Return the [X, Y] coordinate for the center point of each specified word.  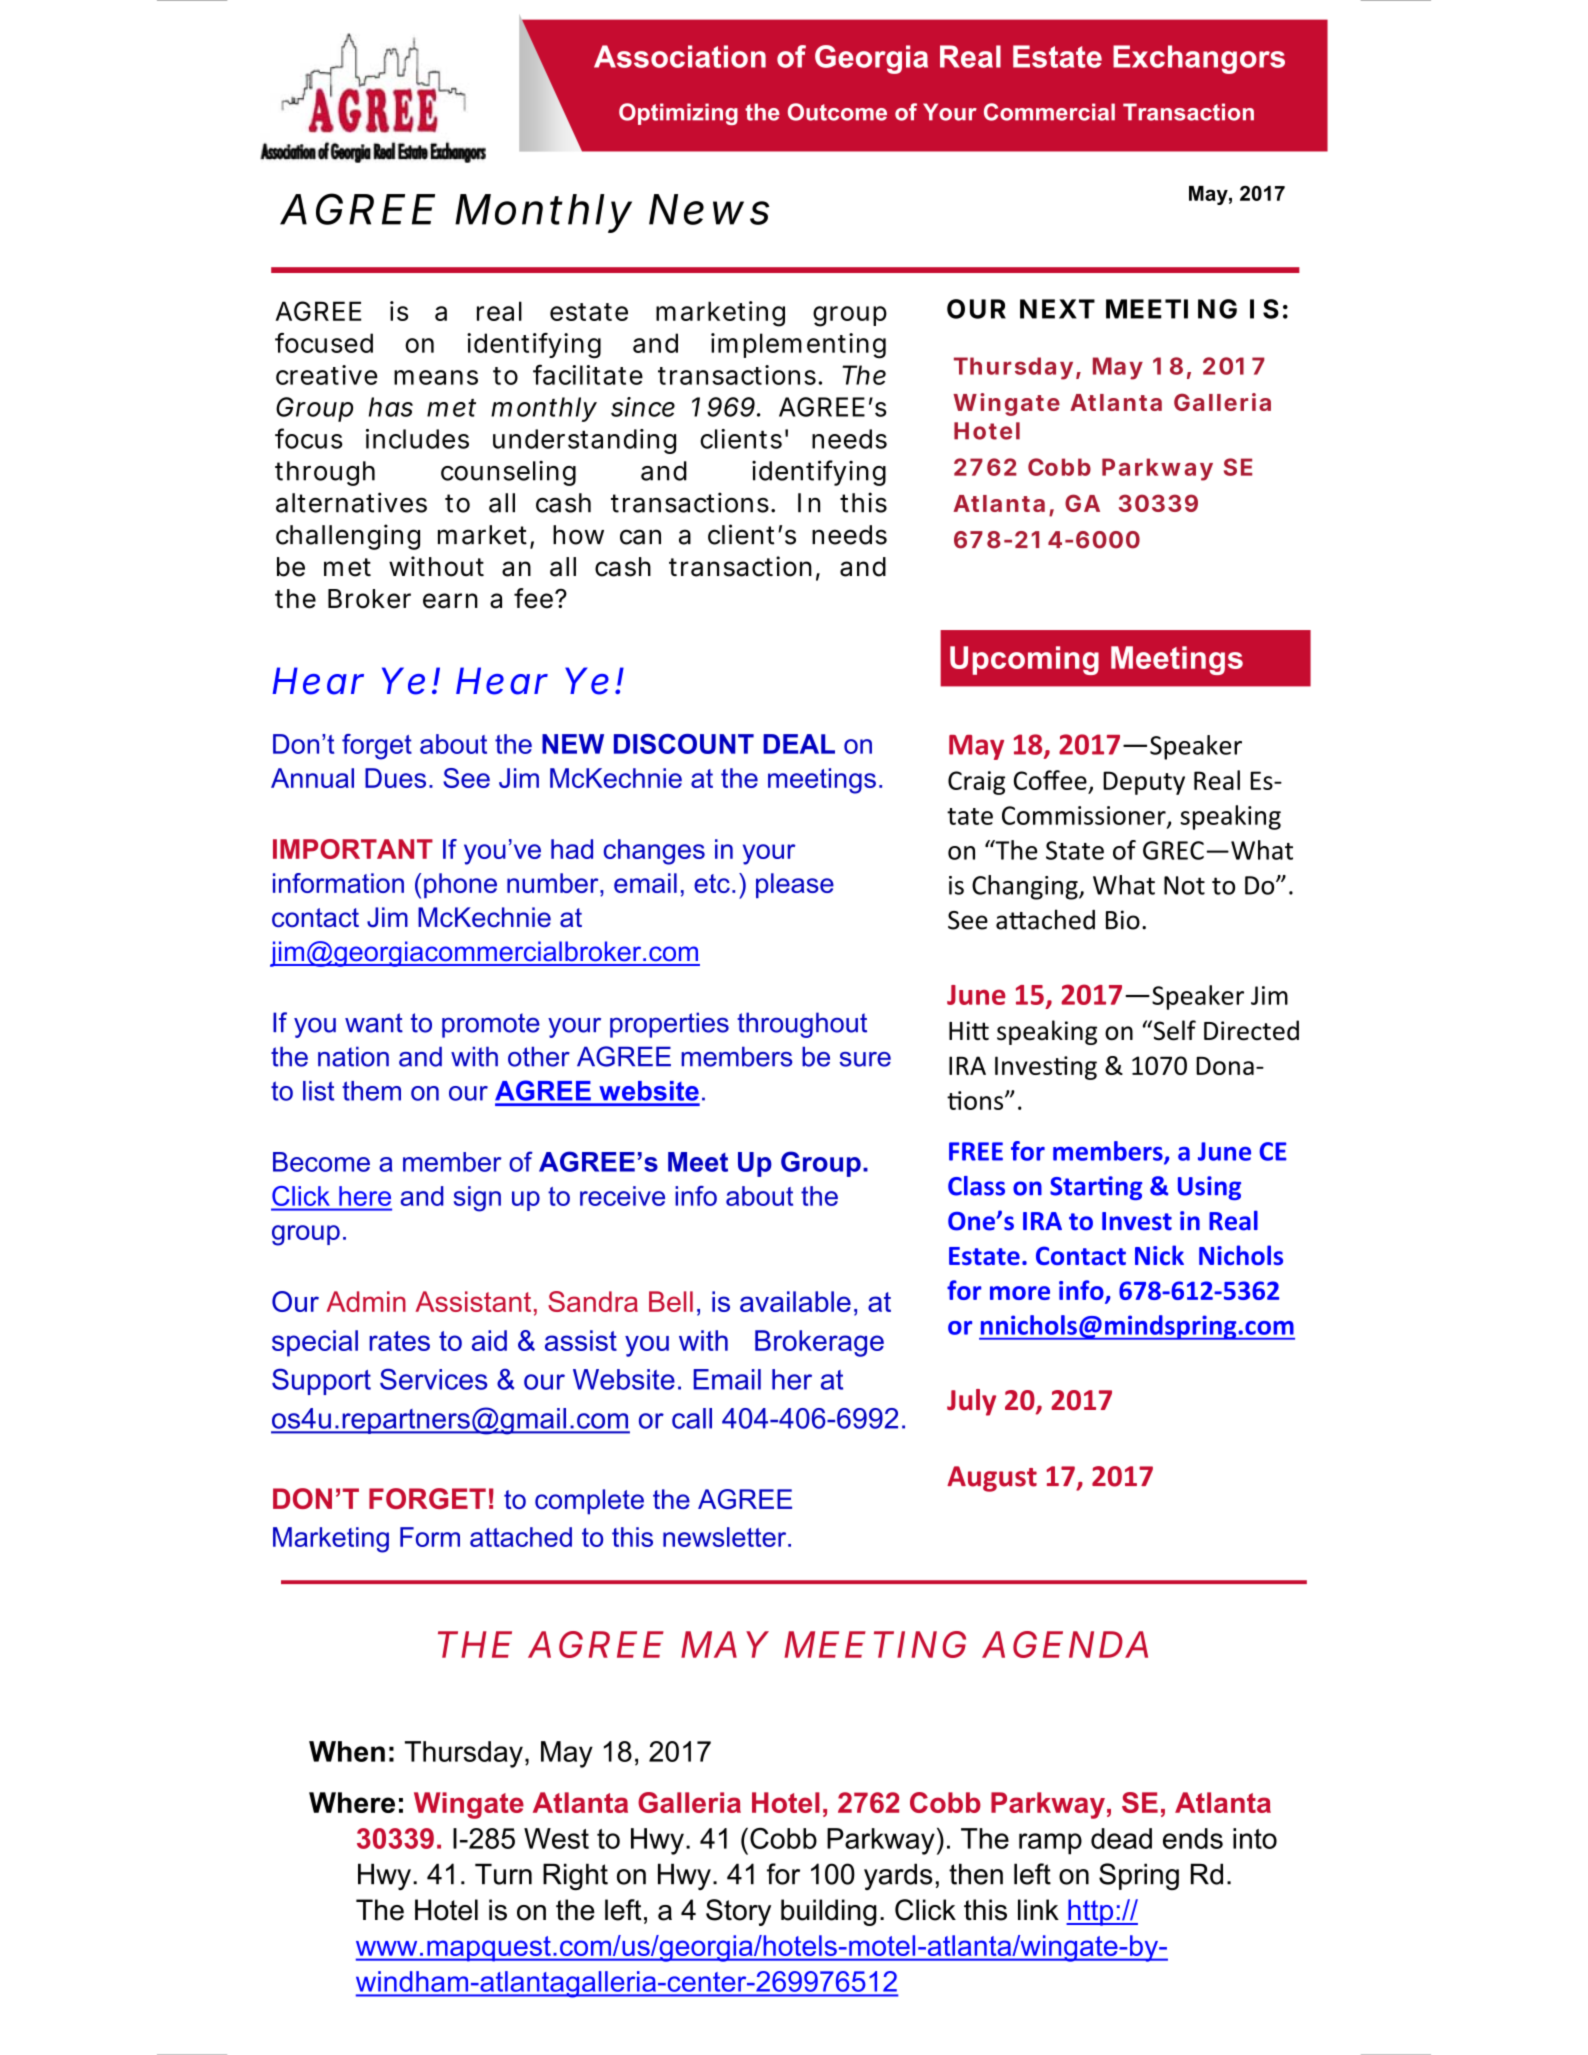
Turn [503, 1874]
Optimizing [678, 114]
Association [680, 56]
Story [738, 1912]
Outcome [837, 112]
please [795, 885]
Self [1173, 1030]
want [374, 1023]
